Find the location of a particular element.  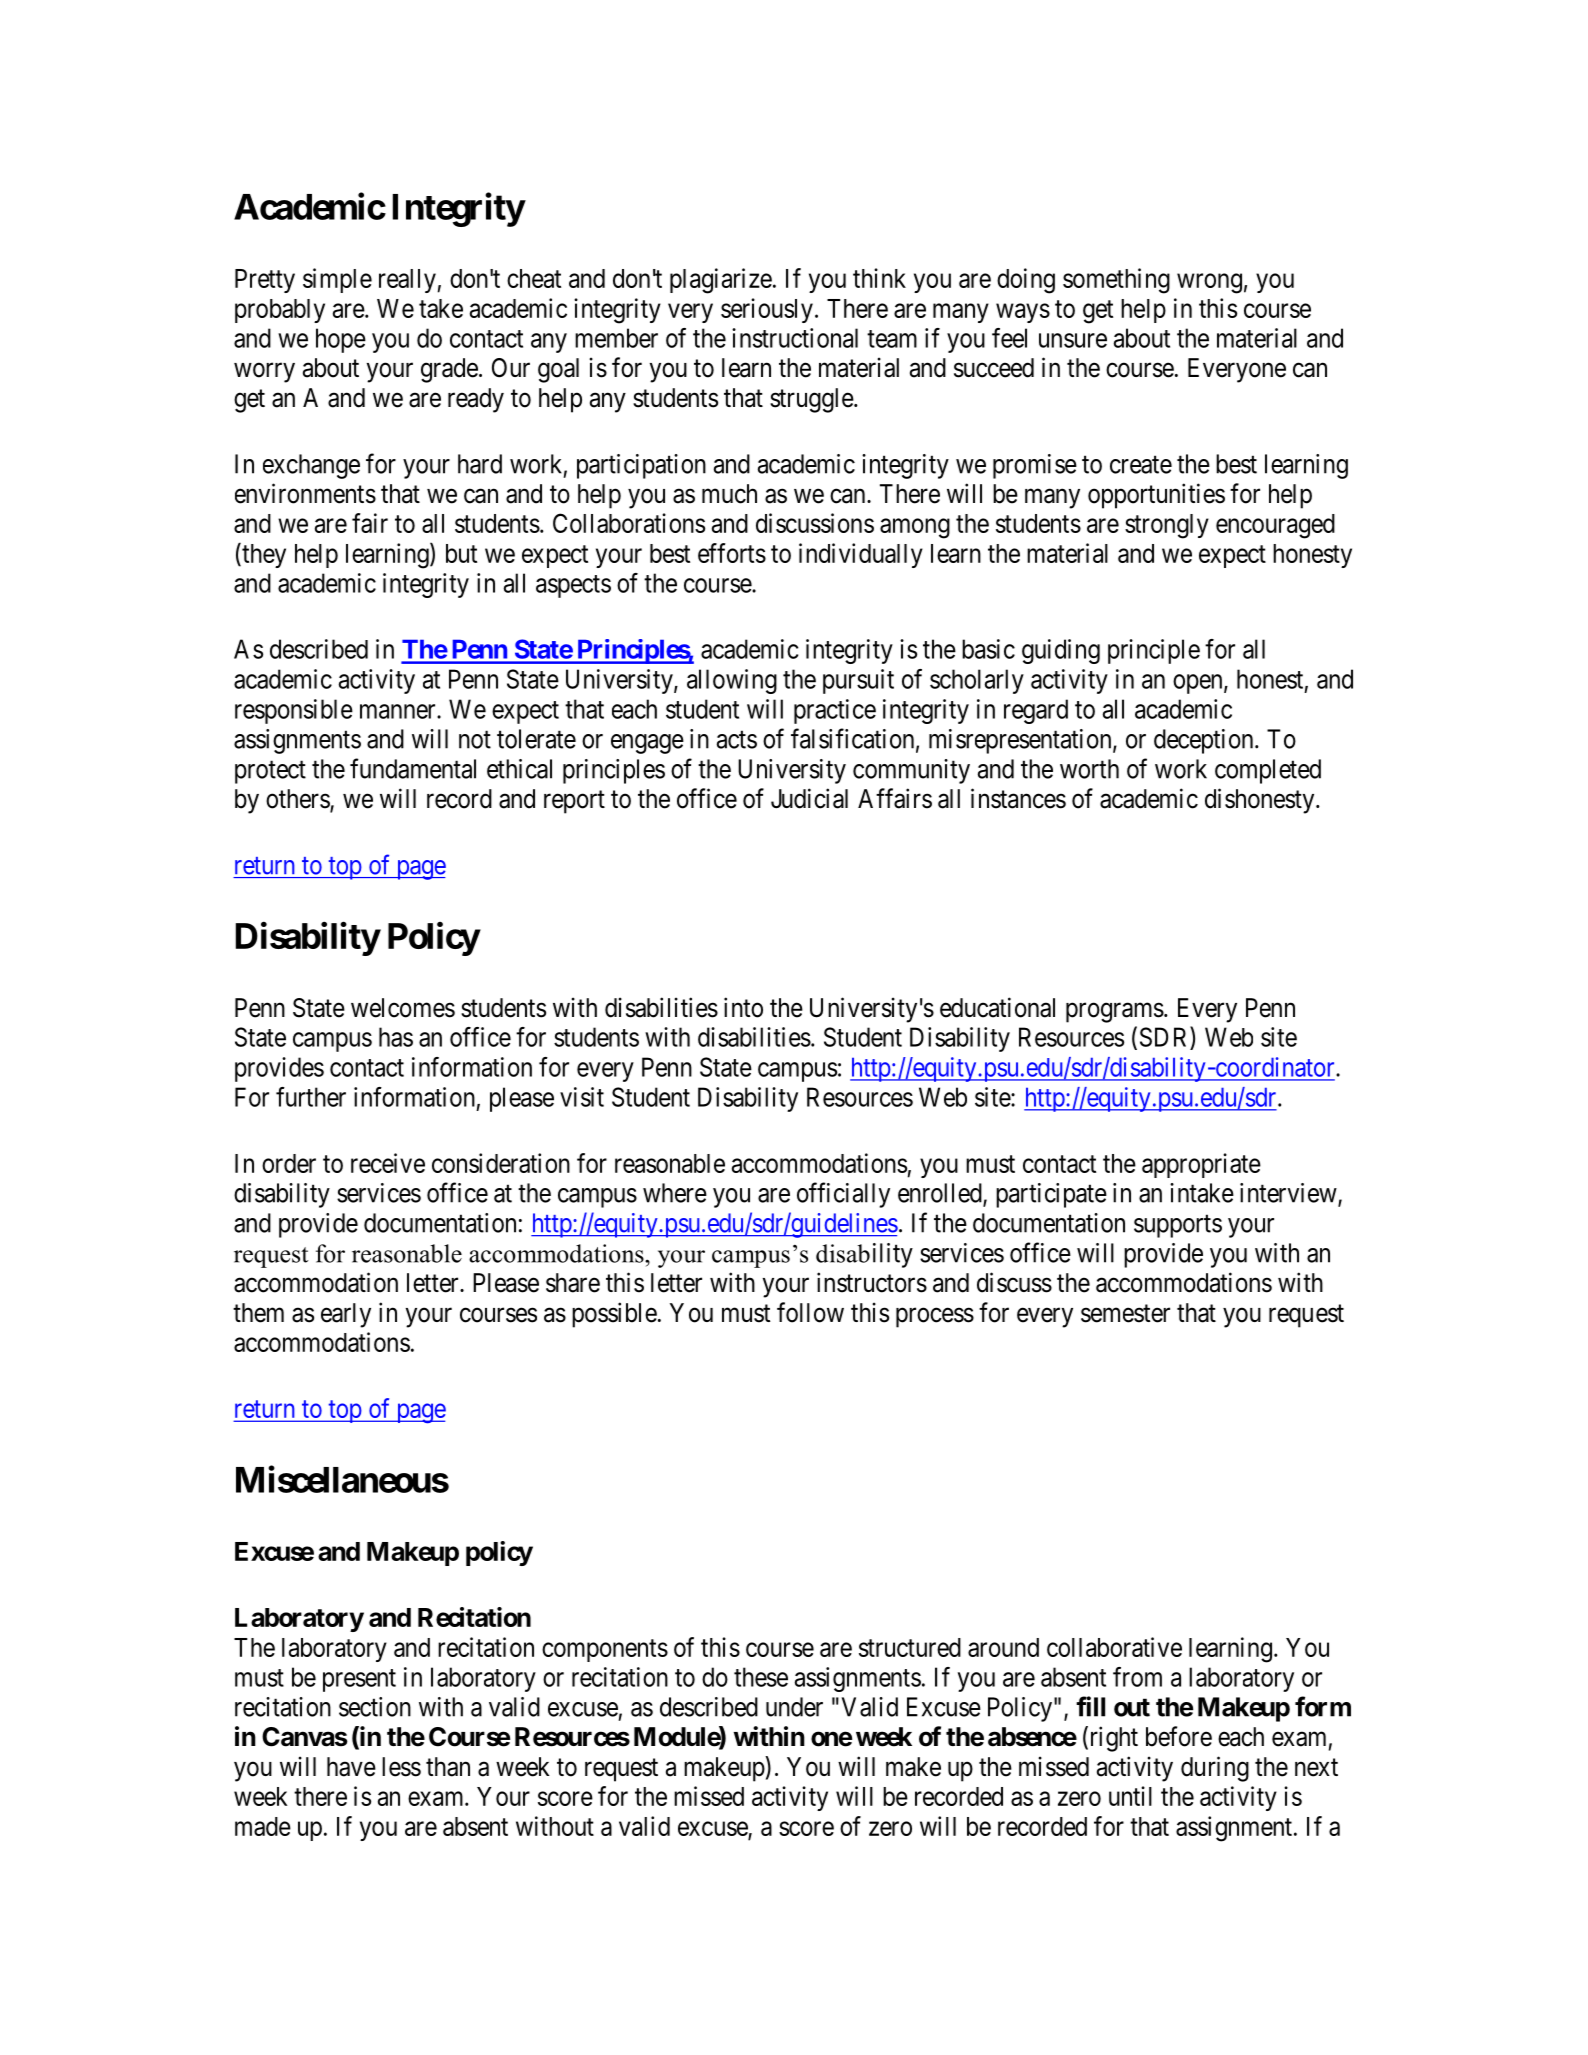

wrong is located at coordinates (1209, 283).
